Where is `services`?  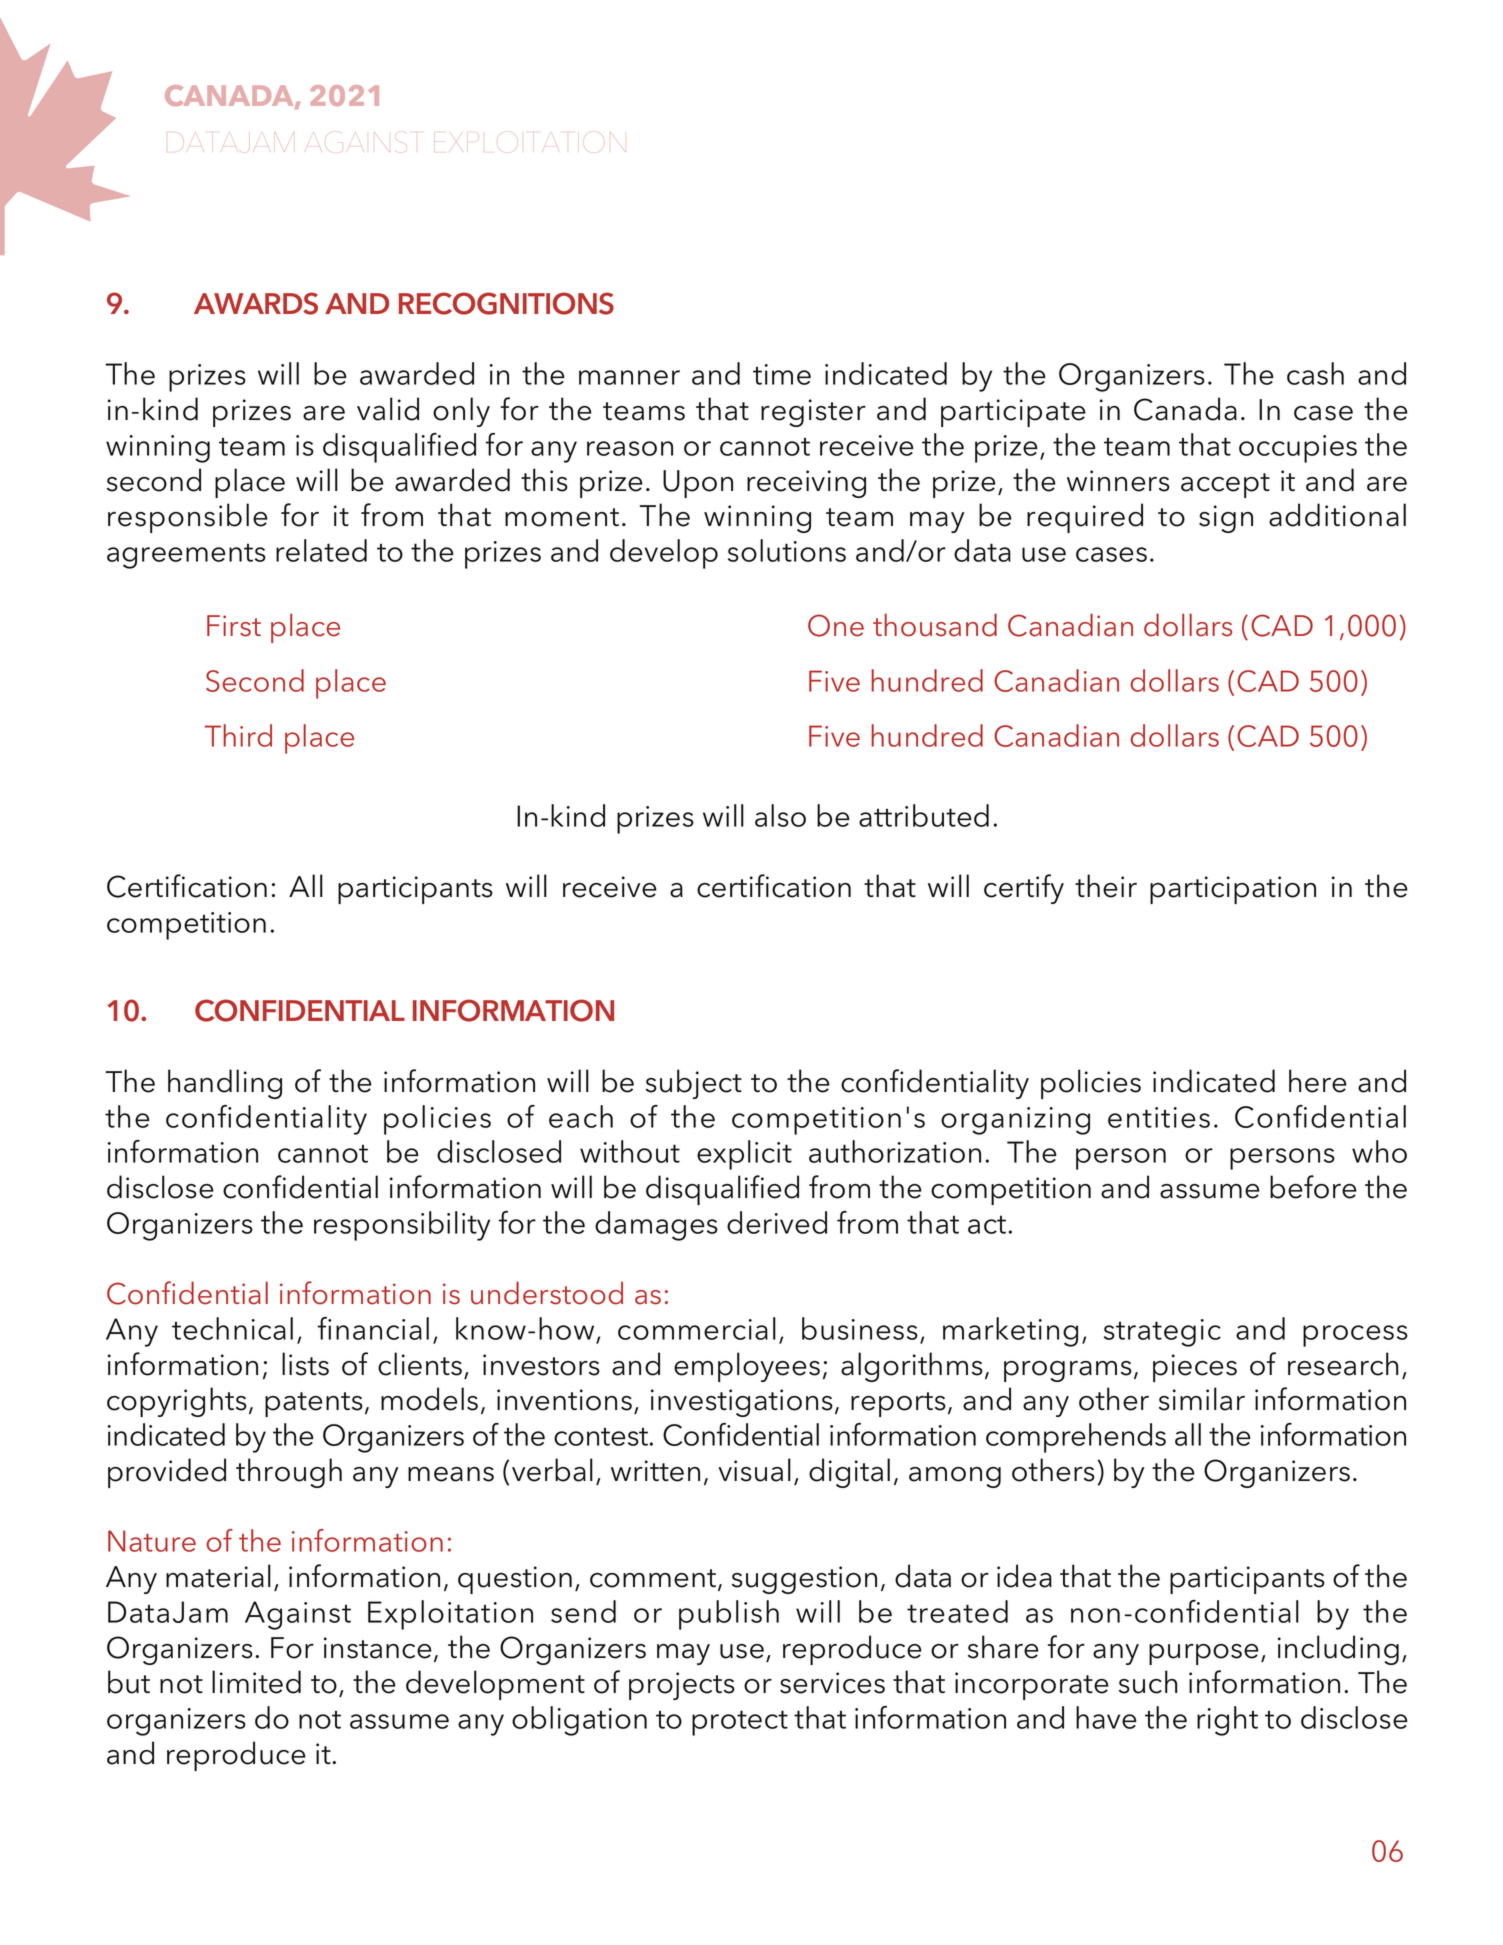
services is located at coordinates (832, 1683).
